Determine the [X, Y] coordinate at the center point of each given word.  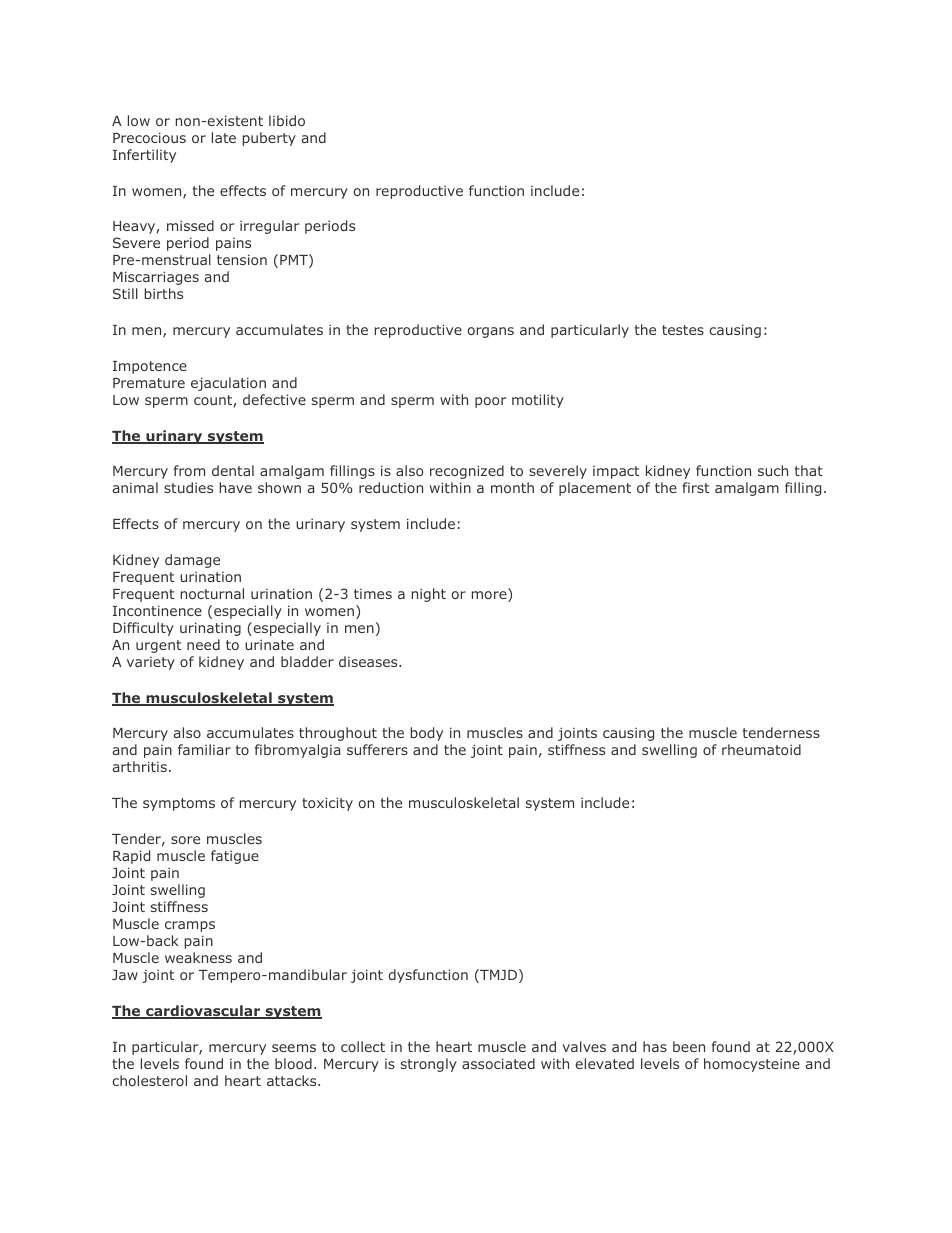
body [427, 734]
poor [490, 402]
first [695, 487]
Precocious [149, 137]
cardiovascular [203, 1012]
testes [683, 330]
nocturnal [212, 593]
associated [498, 1063]
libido [287, 120]
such [773, 470]
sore [185, 840]
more [490, 596]
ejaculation [228, 384]
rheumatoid [761, 749]
